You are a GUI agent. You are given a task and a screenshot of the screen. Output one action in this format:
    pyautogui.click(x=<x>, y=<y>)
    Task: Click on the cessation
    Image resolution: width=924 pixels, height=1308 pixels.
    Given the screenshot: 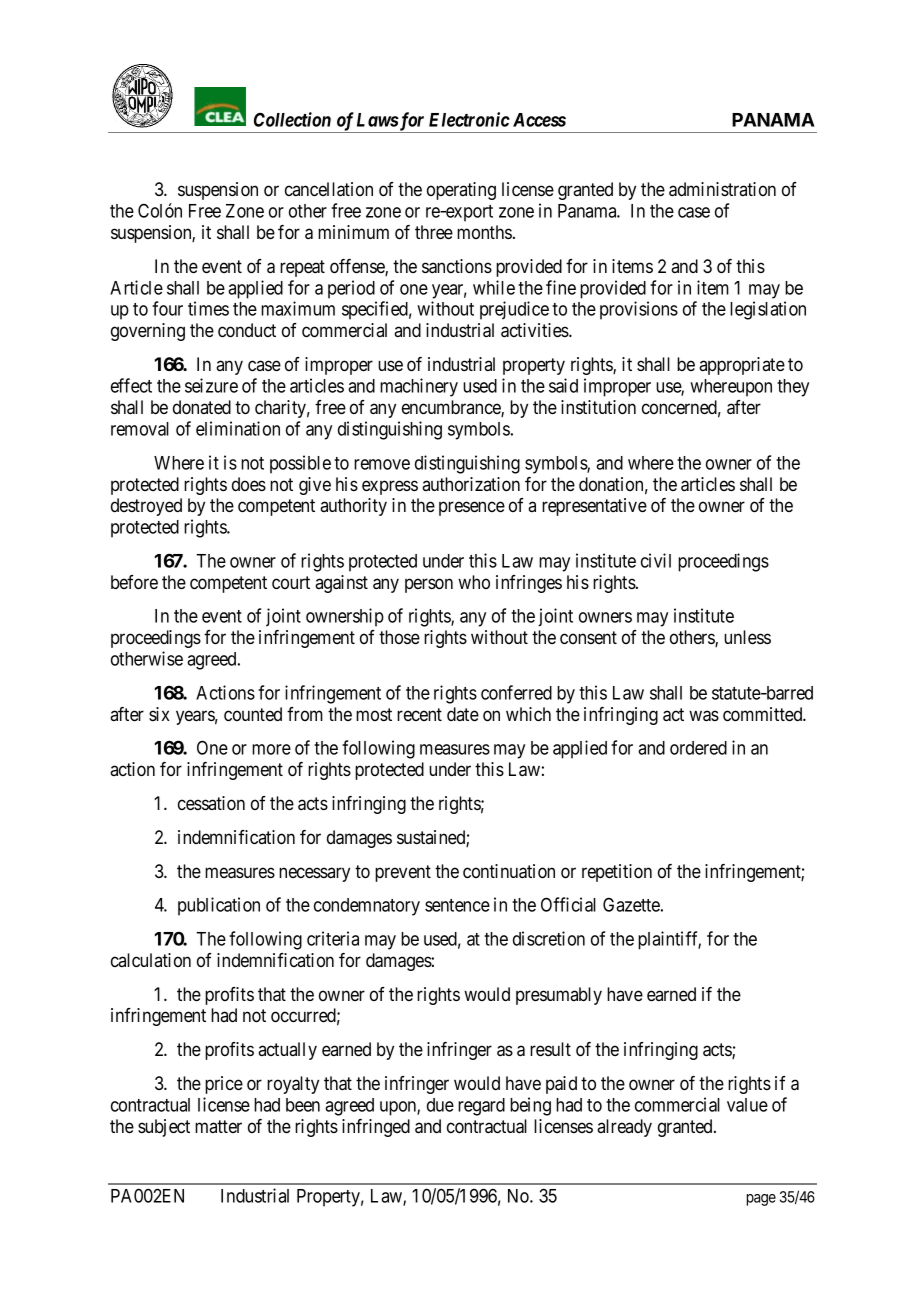 What is the action you would take?
    pyautogui.click(x=211, y=803)
